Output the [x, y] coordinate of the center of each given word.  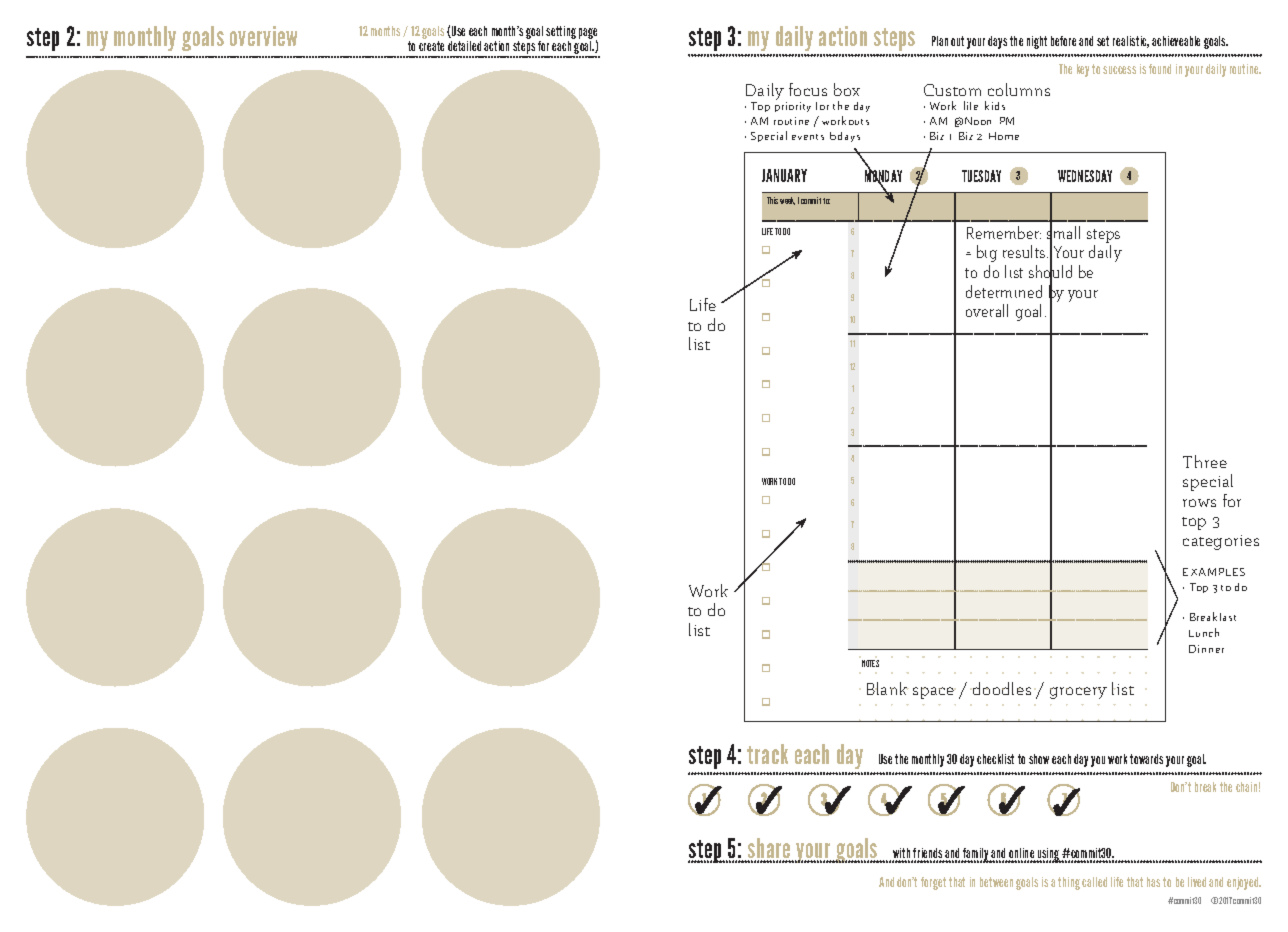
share [769, 850]
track [767, 754]
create [431, 46]
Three [1205, 461]
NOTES [870, 663]
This [772, 200]
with [902, 855]
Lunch [1204, 632]
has [1153, 882]
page [588, 35]
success [1119, 70]
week [787, 201]
